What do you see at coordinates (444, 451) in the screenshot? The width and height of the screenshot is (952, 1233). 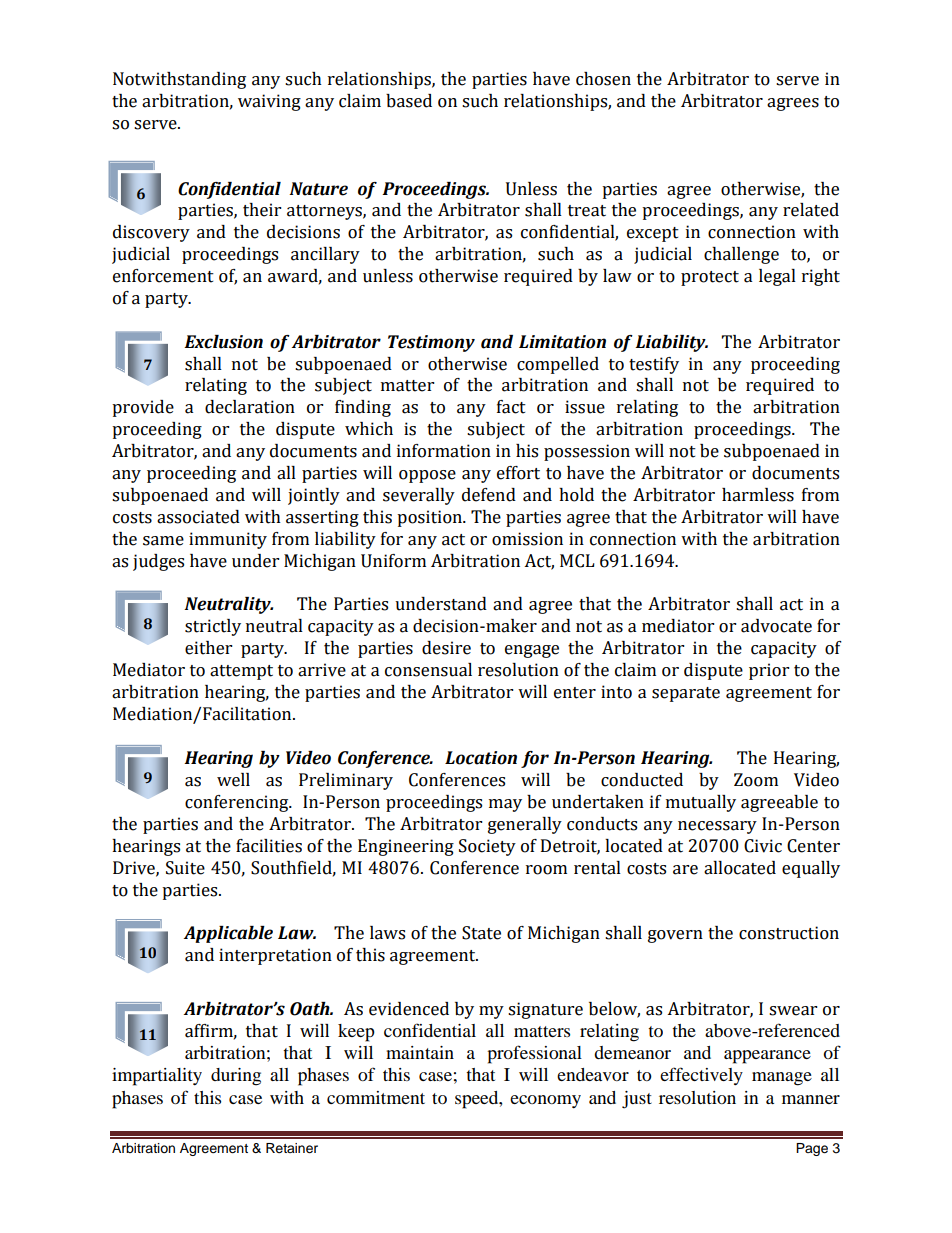 I see `information` at bounding box center [444, 451].
